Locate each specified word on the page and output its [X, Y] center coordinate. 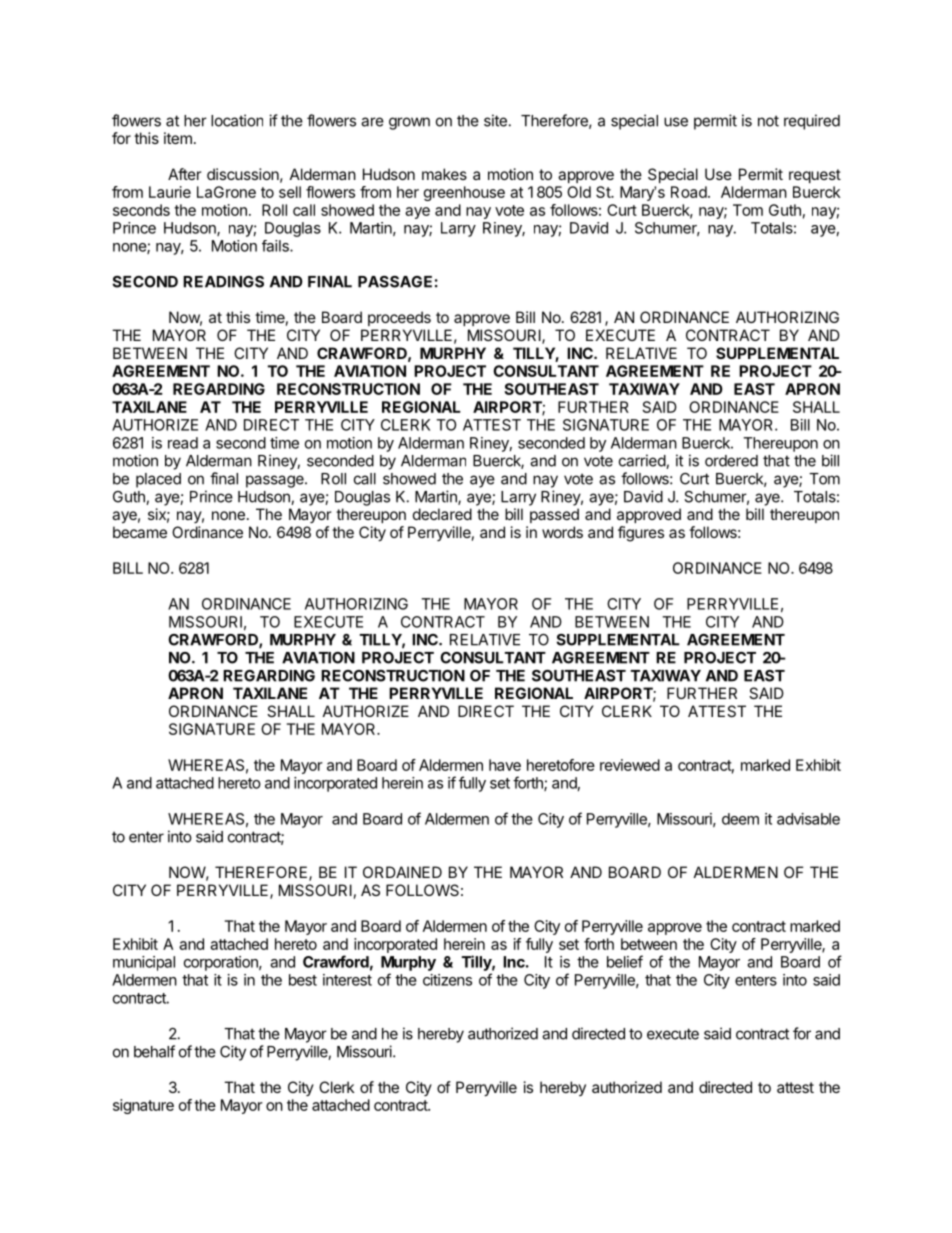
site [495, 120]
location [237, 120]
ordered [731, 461]
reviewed [630, 765]
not [768, 121]
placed [158, 480]
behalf [154, 1051]
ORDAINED [402, 872]
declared [442, 514]
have [505, 765]
